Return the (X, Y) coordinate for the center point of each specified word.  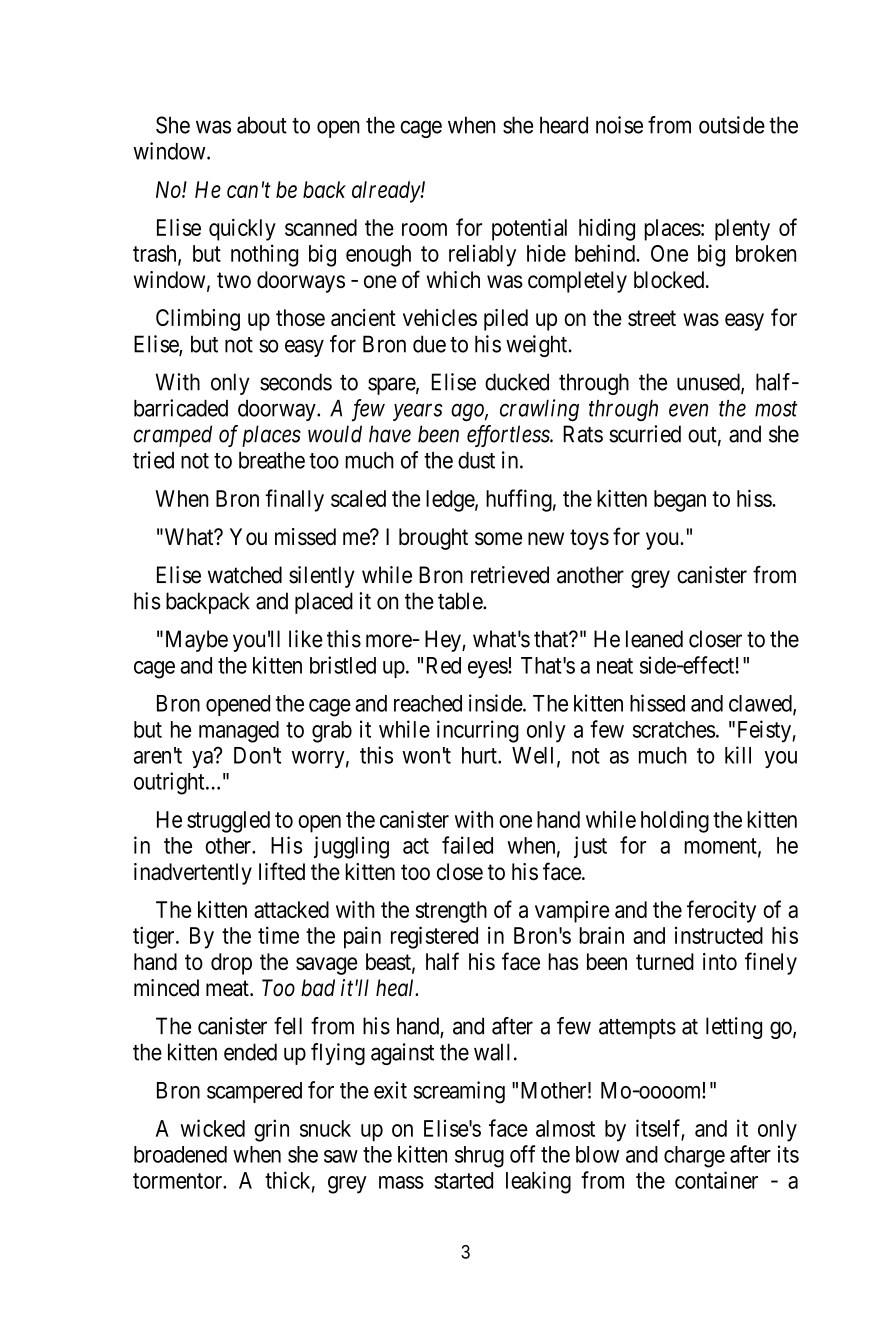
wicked (212, 1128)
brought (433, 539)
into (720, 961)
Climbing (198, 320)
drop (231, 964)
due (429, 344)
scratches (674, 729)
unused (709, 383)
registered (434, 937)
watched (245, 575)
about (262, 125)
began (680, 501)
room (424, 229)
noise (619, 125)
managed (239, 732)
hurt (480, 755)
